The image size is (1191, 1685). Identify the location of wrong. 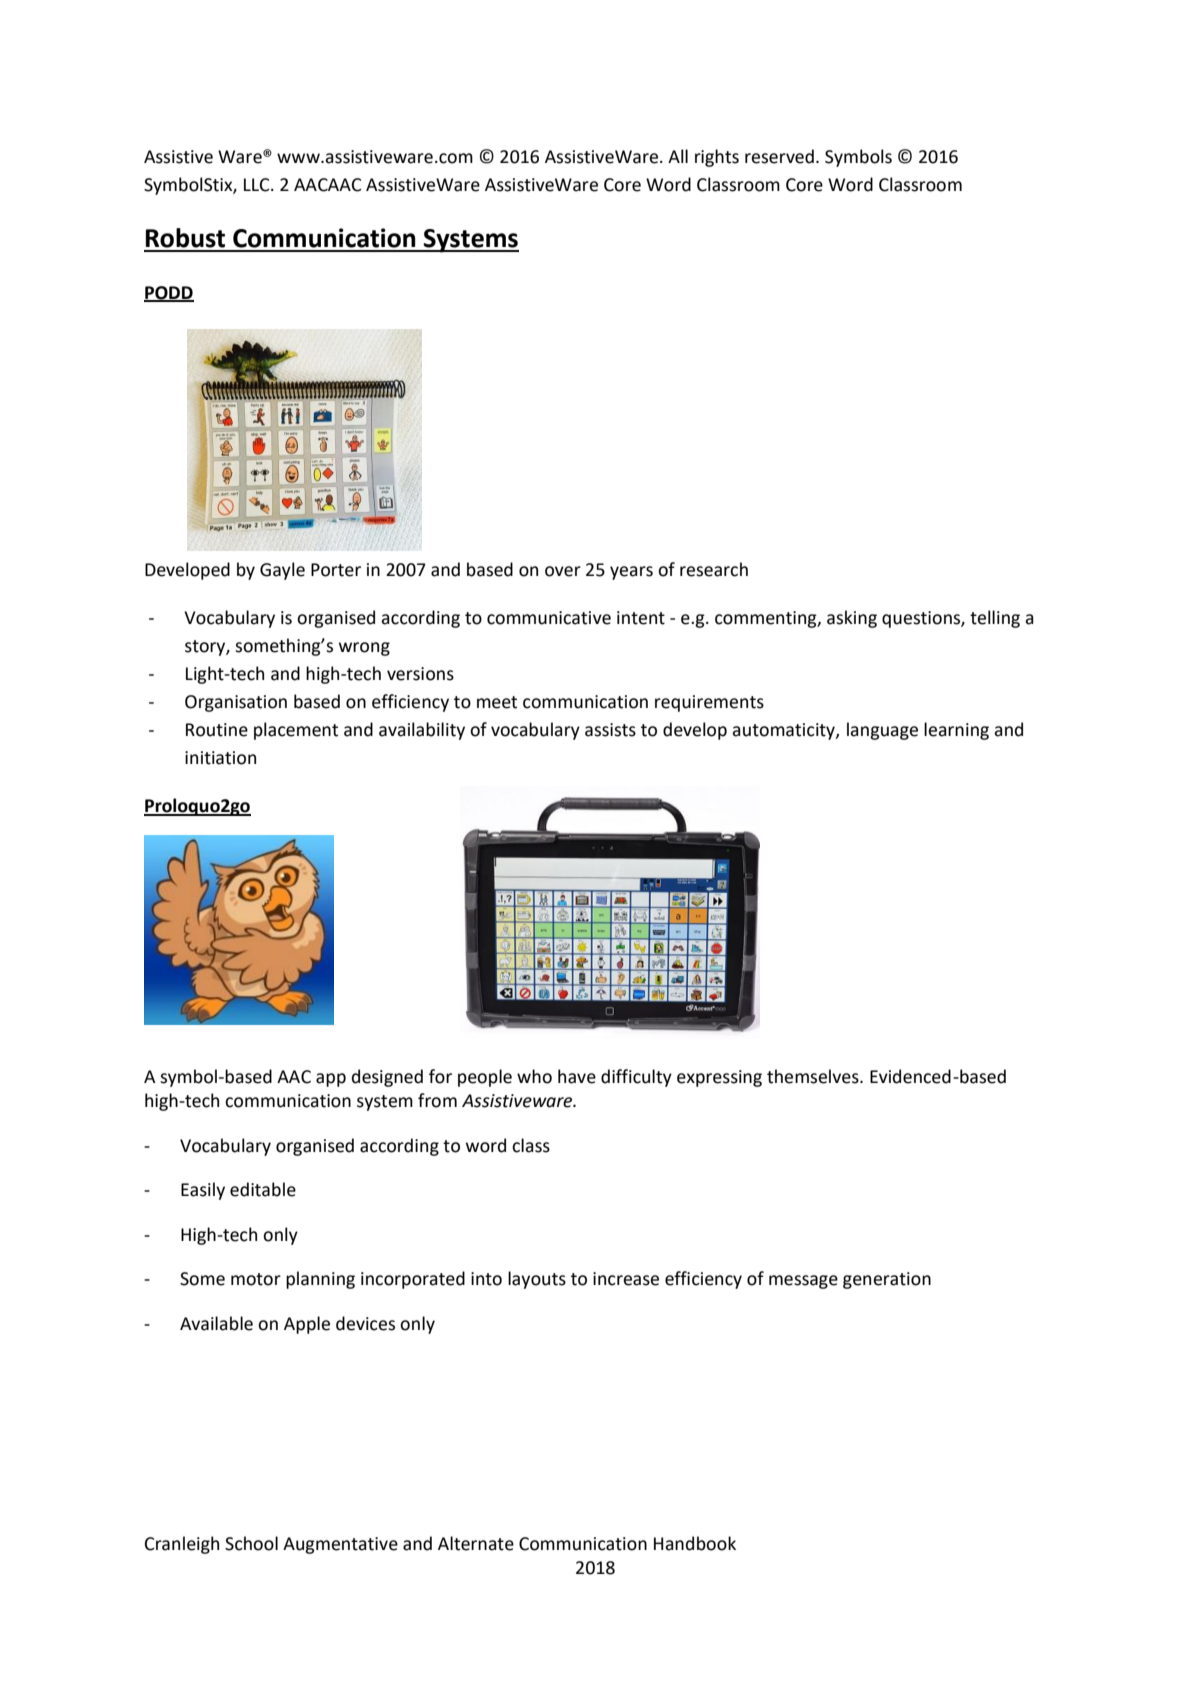
(364, 649).
